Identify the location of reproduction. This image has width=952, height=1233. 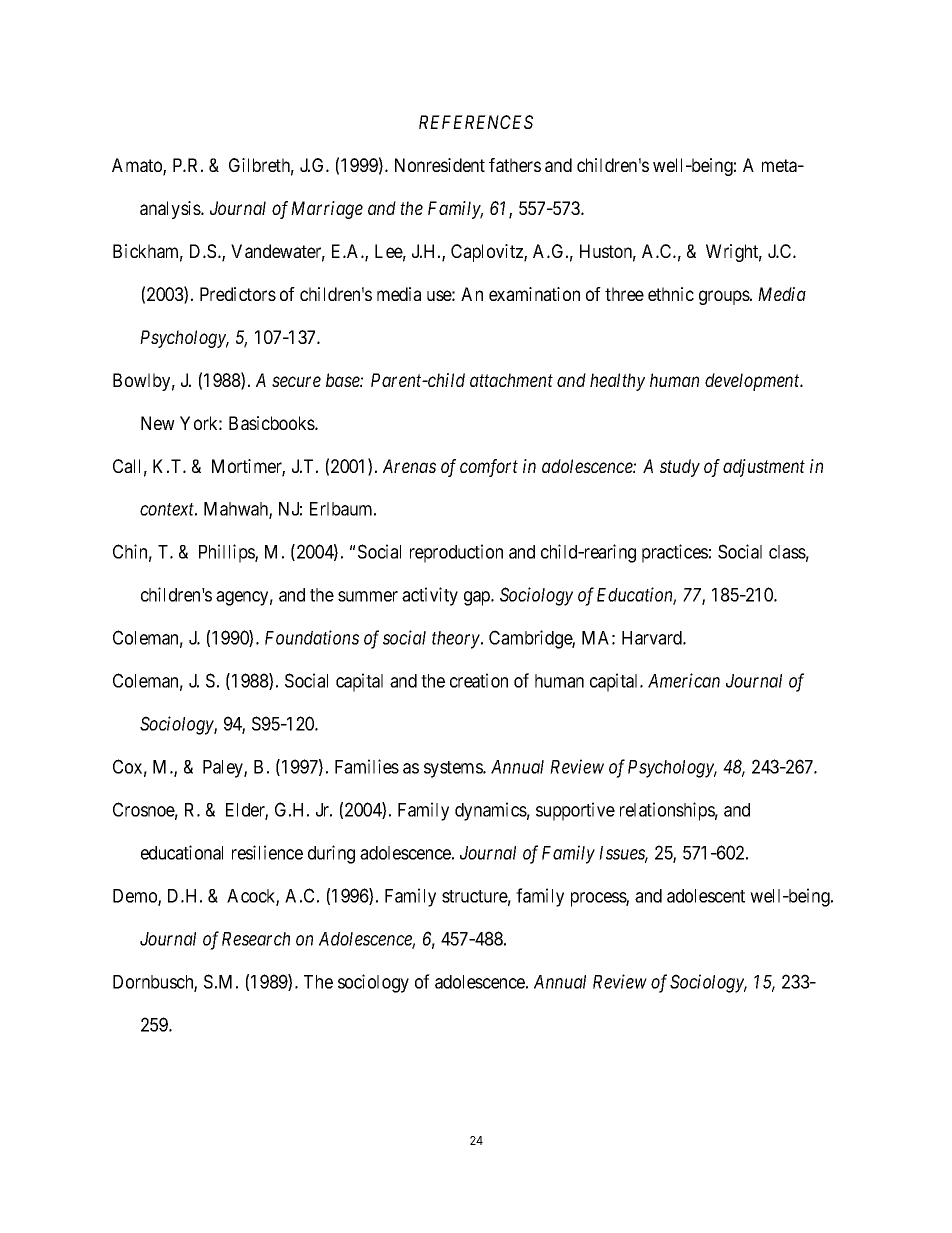
(456, 553).
